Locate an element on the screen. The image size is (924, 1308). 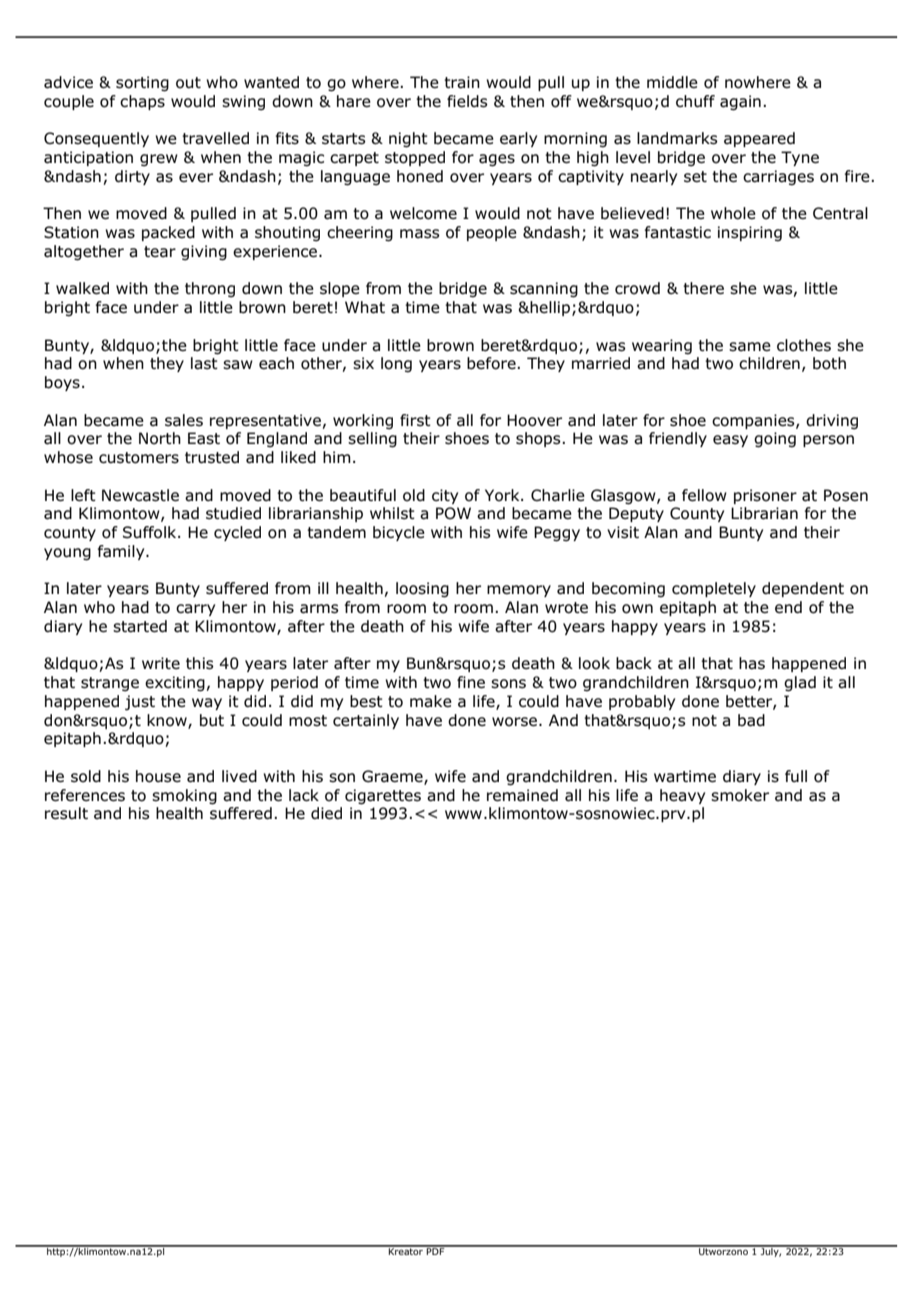
fields is located at coordinates (467, 101).
